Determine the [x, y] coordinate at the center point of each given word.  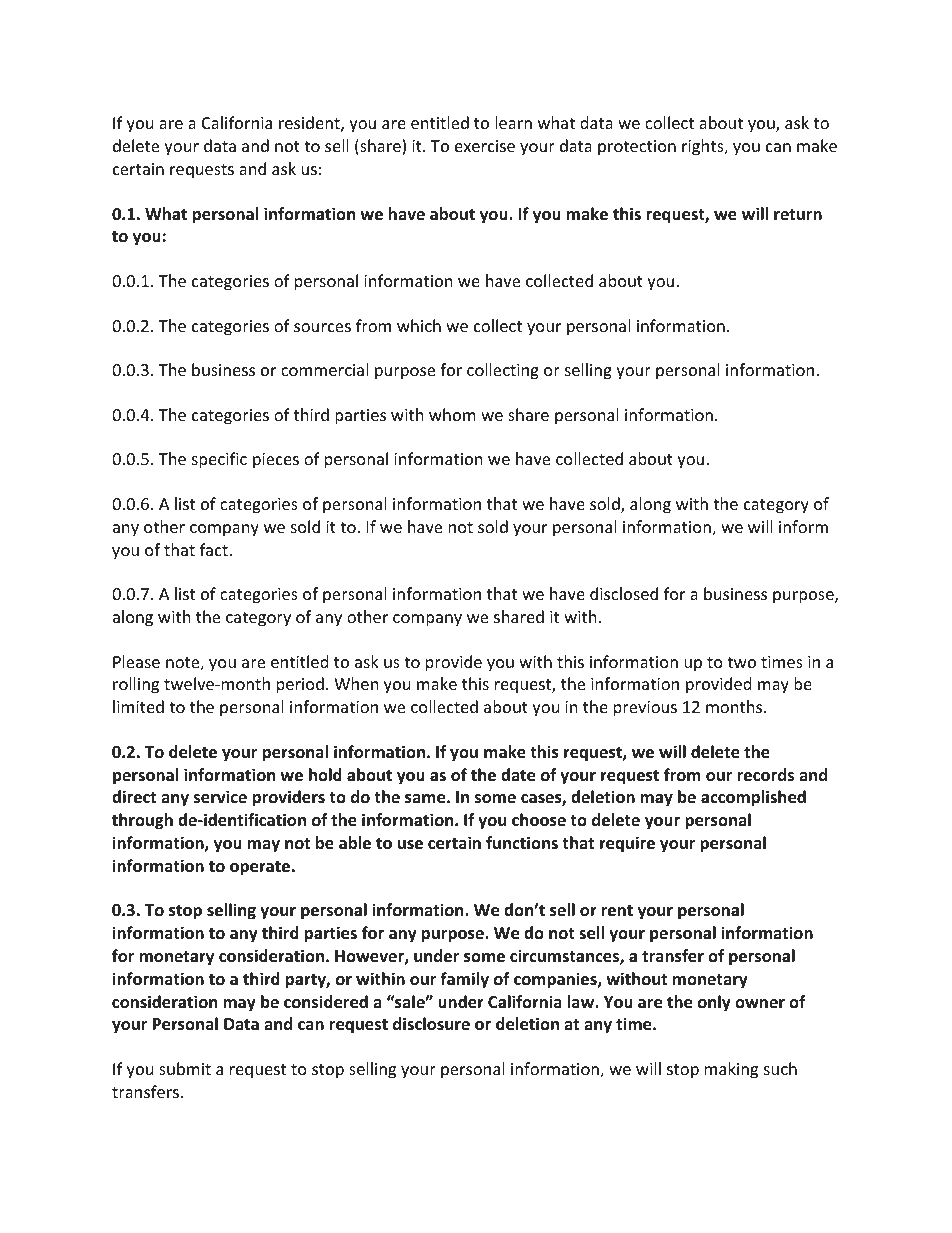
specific [219, 460]
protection [637, 148]
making [731, 1070]
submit [185, 1068]
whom [452, 414]
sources [322, 327]
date [518, 775]
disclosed [624, 593]
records [766, 775]
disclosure [431, 1024]
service [220, 797]
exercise [485, 146]
